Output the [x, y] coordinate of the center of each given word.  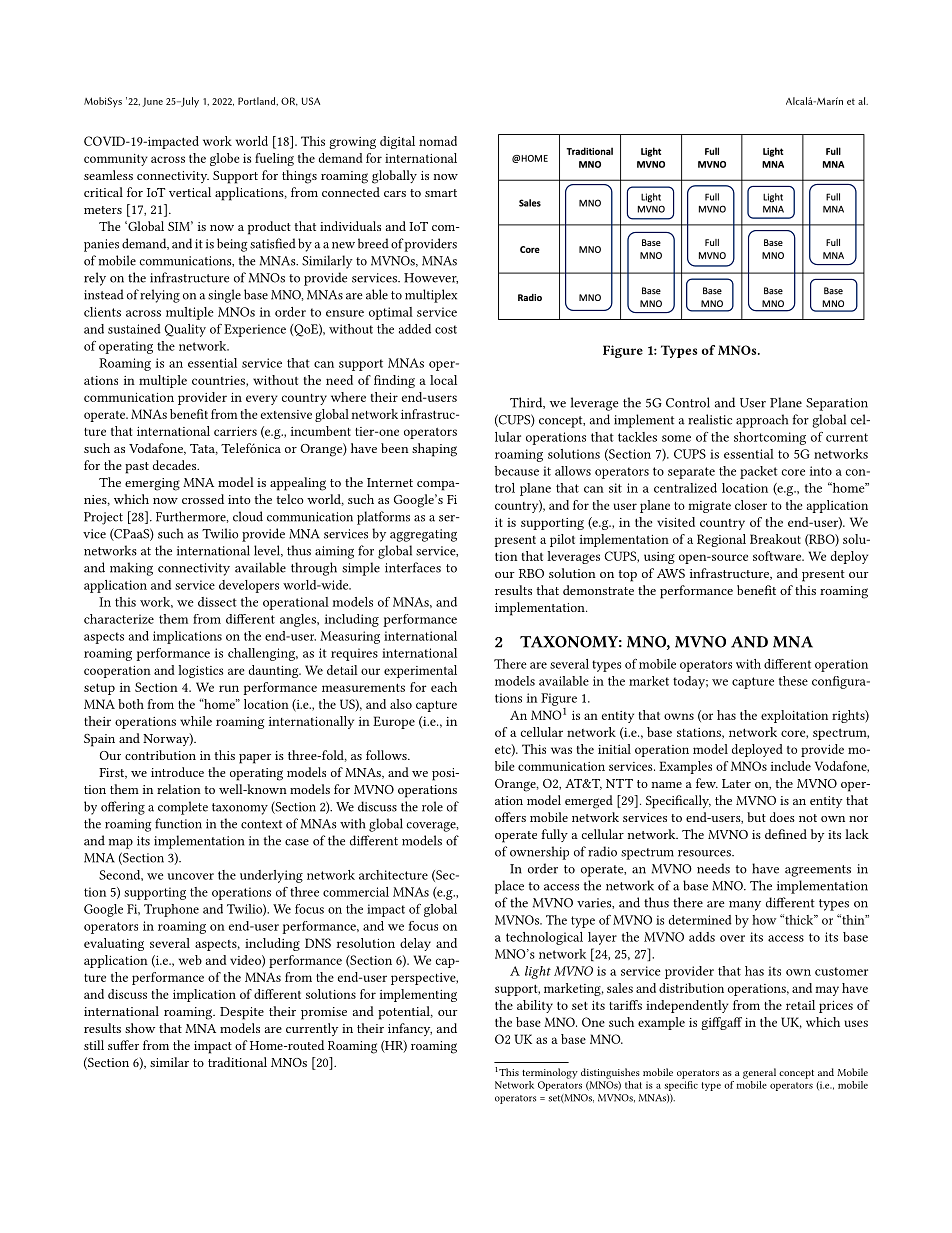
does [782, 817]
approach [762, 421]
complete [183, 808]
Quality [185, 330]
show [140, 1028]
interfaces [413, 567]
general [759, 1073]
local [443, 380]
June [152, 102]
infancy [410, 1029]
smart [441, 193]
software [778, 556]
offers [510, 817]
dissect [217, 602]
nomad [438, 141]
